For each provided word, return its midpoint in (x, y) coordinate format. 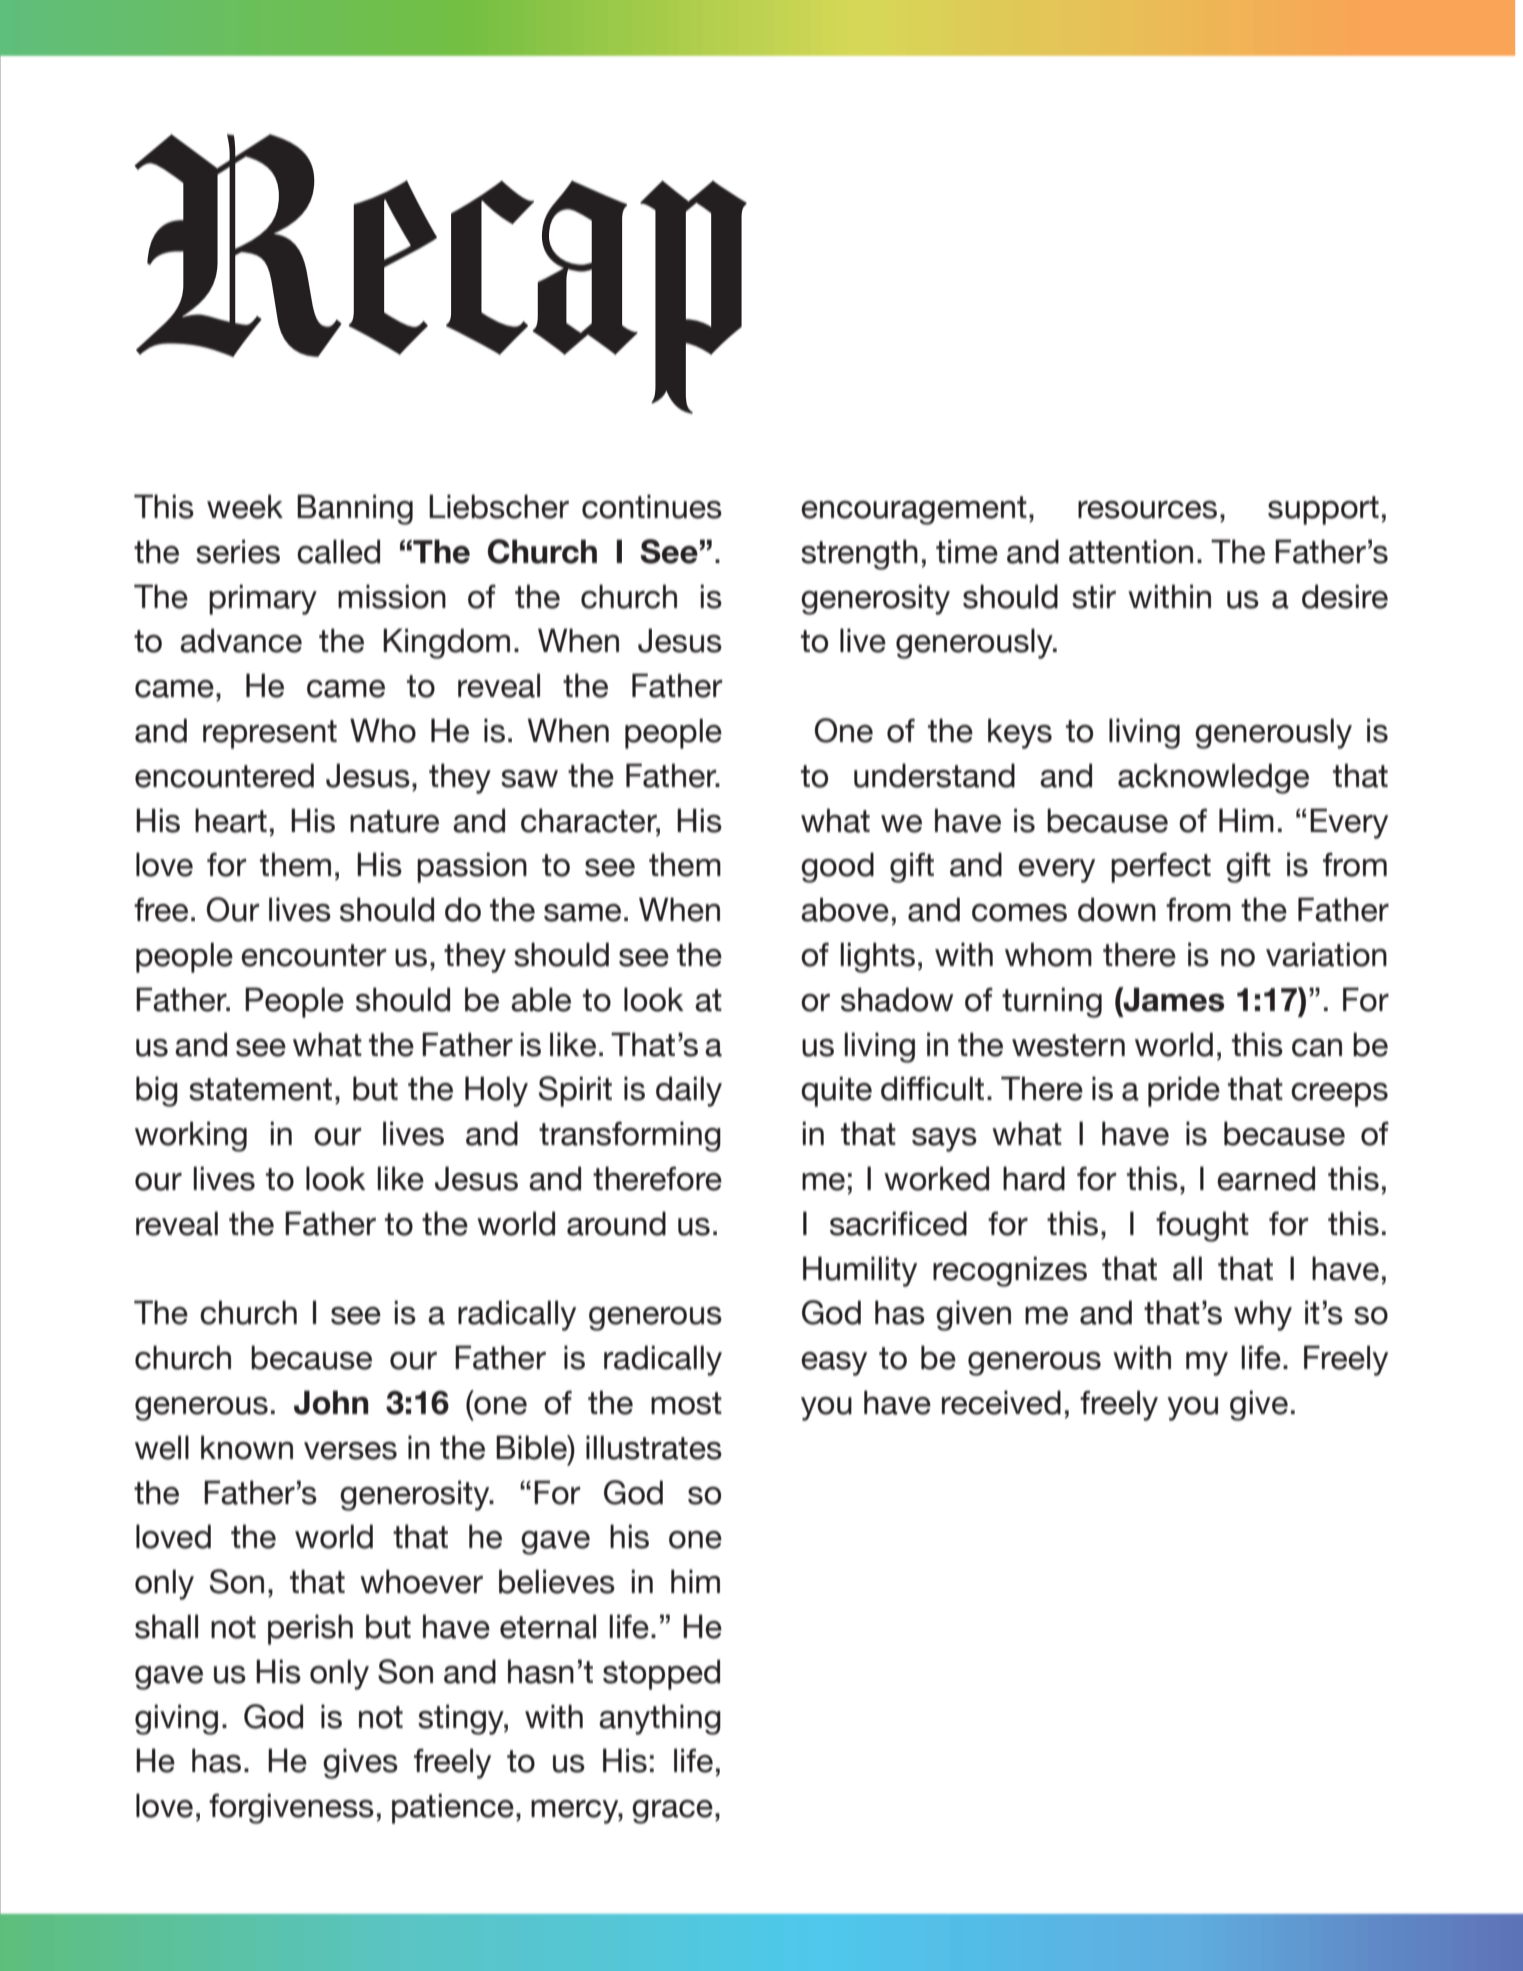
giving (176, 1719)
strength (859, 554)
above (845, 909)
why (1263, 1315)
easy (834, 1364)
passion (472, 867)
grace (672, 1812)
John (331, 1402)
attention (1131, 551)
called (338, 551)
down (1117, 909)
